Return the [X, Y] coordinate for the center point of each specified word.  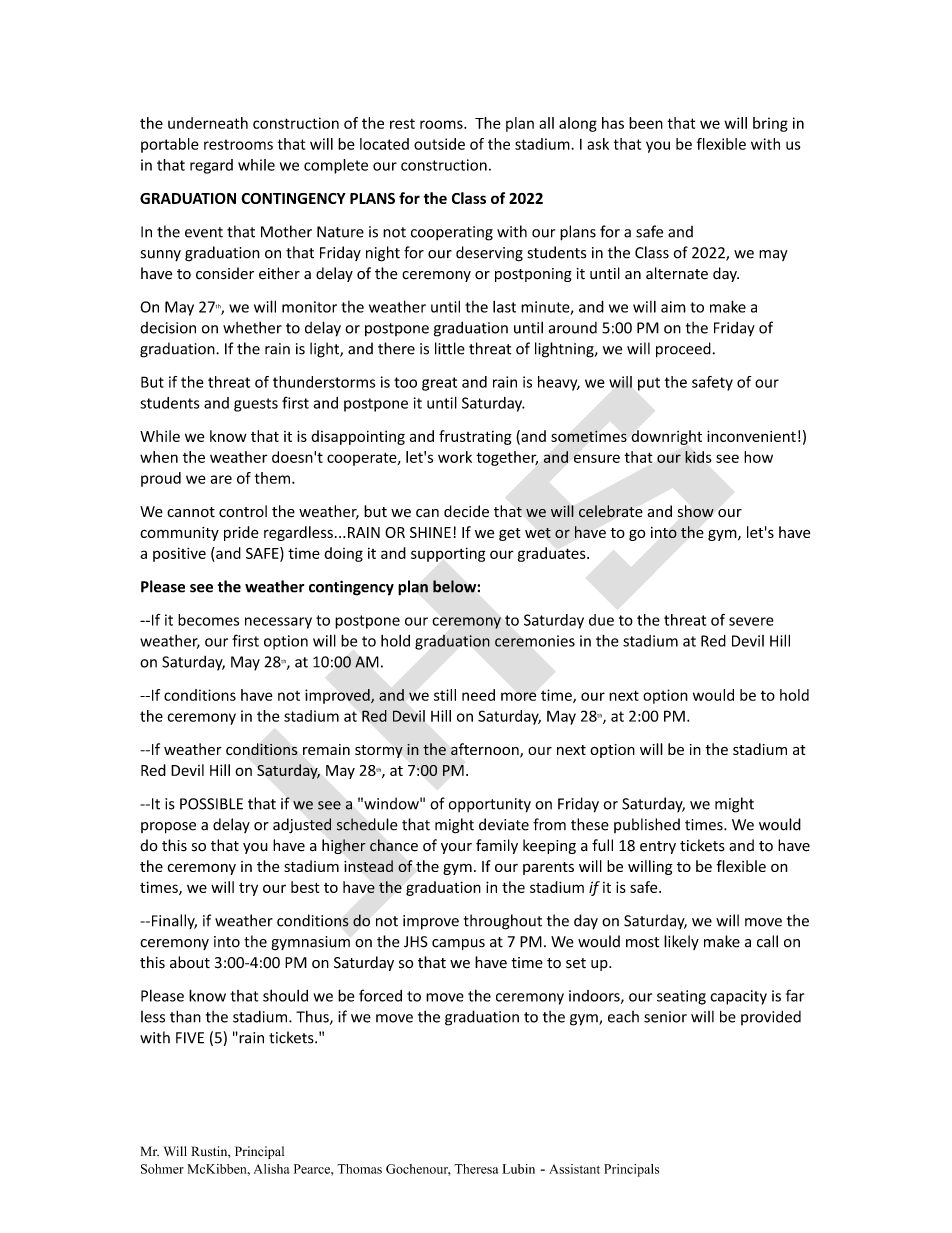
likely [681, 942]
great [439, 384]
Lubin [519, 1169]
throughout [503, 922]
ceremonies [535, 641]
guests [256, 405]
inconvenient [751, 436]
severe [751, 621]
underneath [208, 123]
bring [770, 124]
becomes [208, 620]
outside [439, 144]
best [305, 887]
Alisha [272, 1169]
